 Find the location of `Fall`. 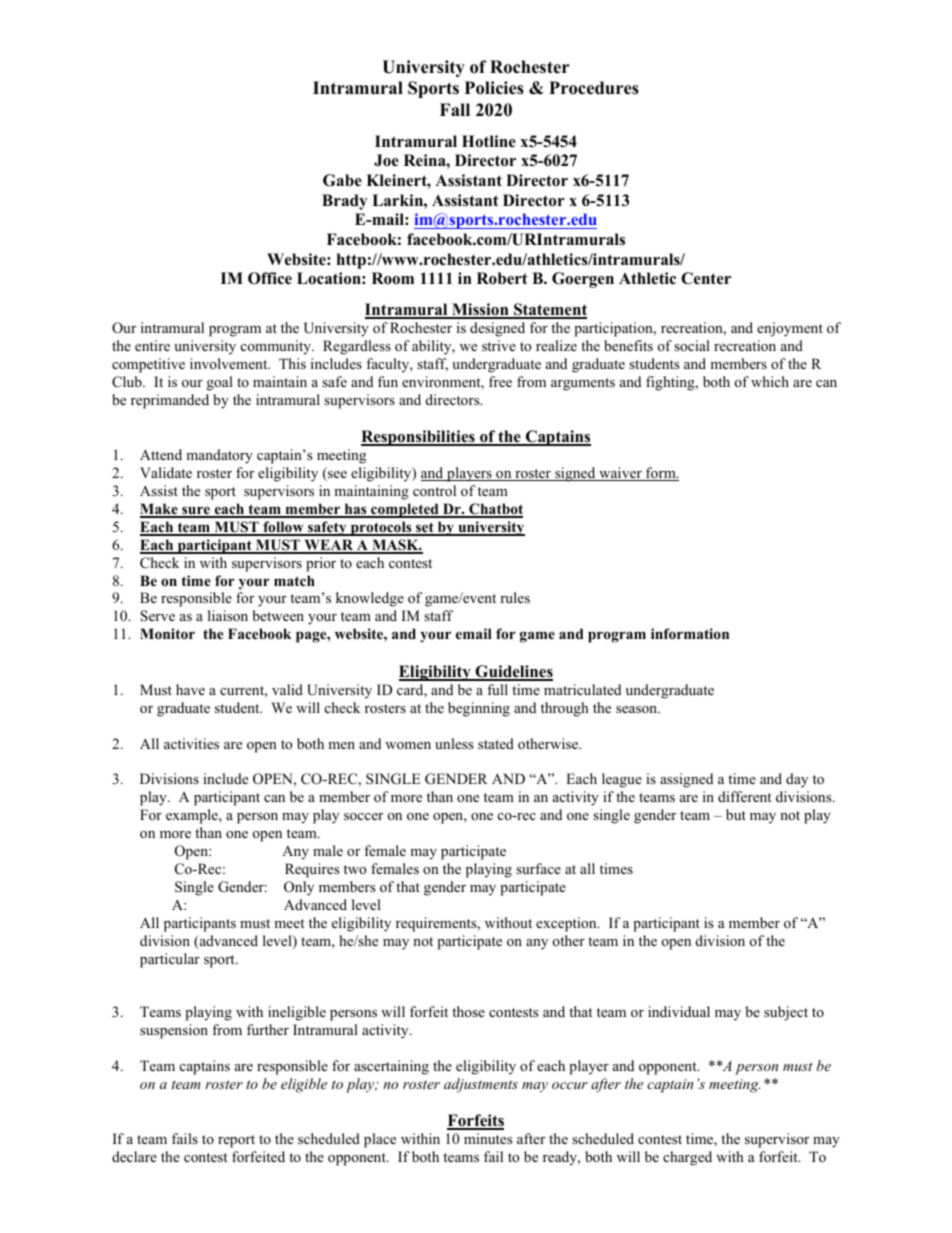

Fall is located at coordinates (455, 109).
